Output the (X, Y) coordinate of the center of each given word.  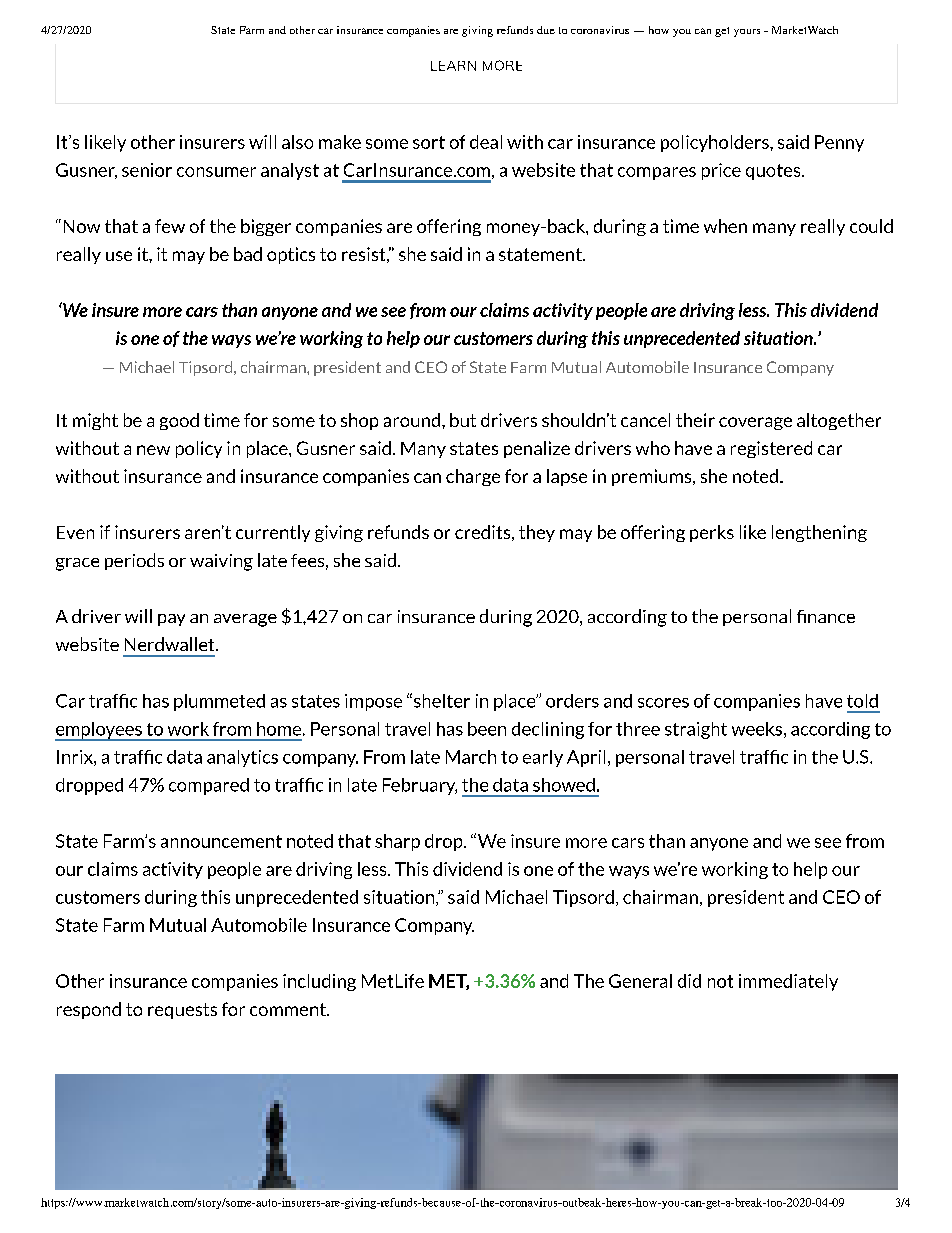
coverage (755, 423)
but (463, 420)
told (862, 701)
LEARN (453, 66)
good (179, 421)
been (487, 729)
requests (182, 1011)
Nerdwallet (171, 644)
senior (147, 170)
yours (747, 33)
